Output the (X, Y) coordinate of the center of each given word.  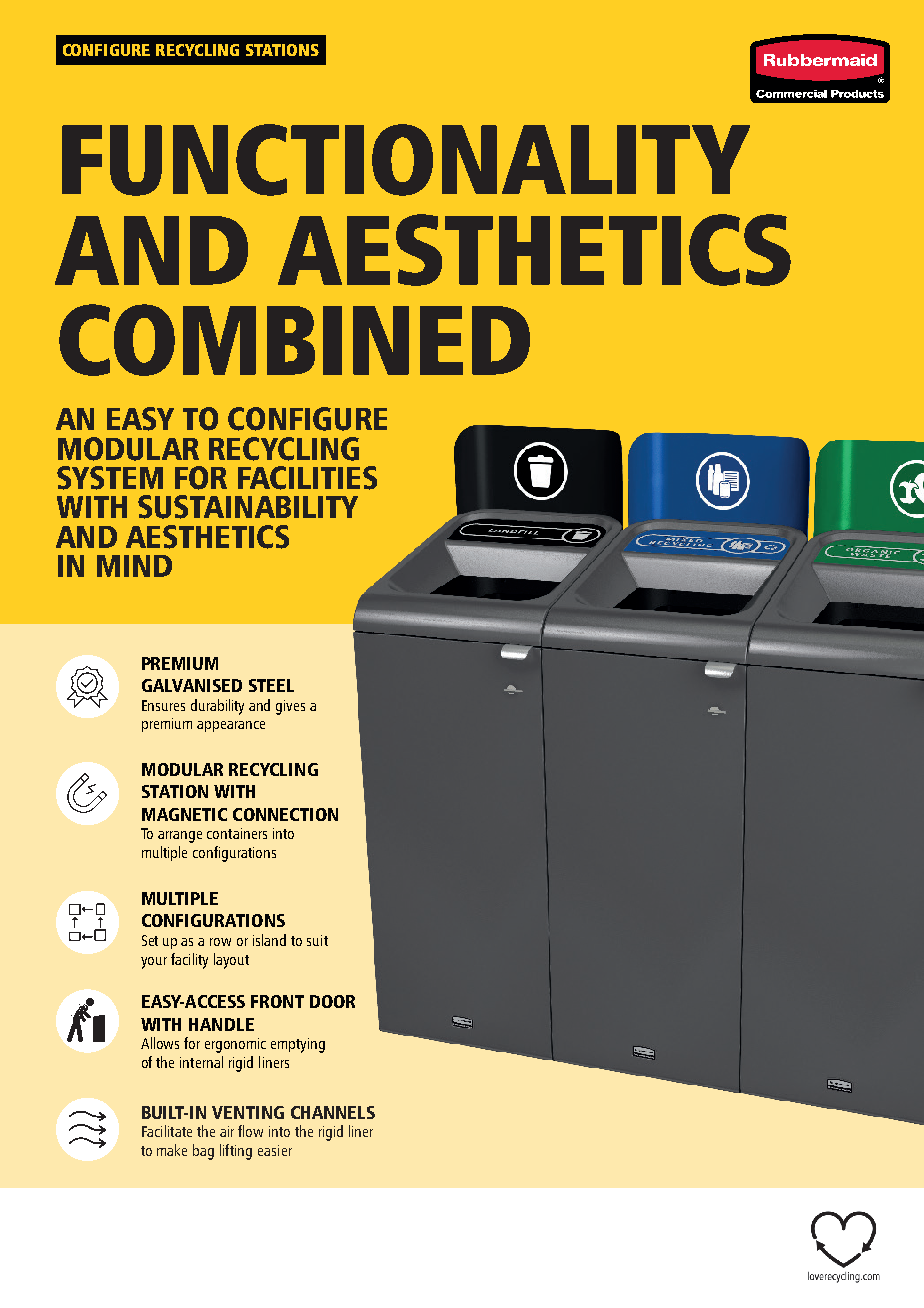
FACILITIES (307, 478)
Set (150, 940)
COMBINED (294, 340)
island (269, 940)
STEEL (271, 685)
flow (250, 1131)
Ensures (163, 705)
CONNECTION (285, 814)
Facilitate (167, 1131)
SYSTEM (110, 478)
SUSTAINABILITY (248, 507)
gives (290, 707)
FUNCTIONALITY (406, 160)
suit (317, 940)
